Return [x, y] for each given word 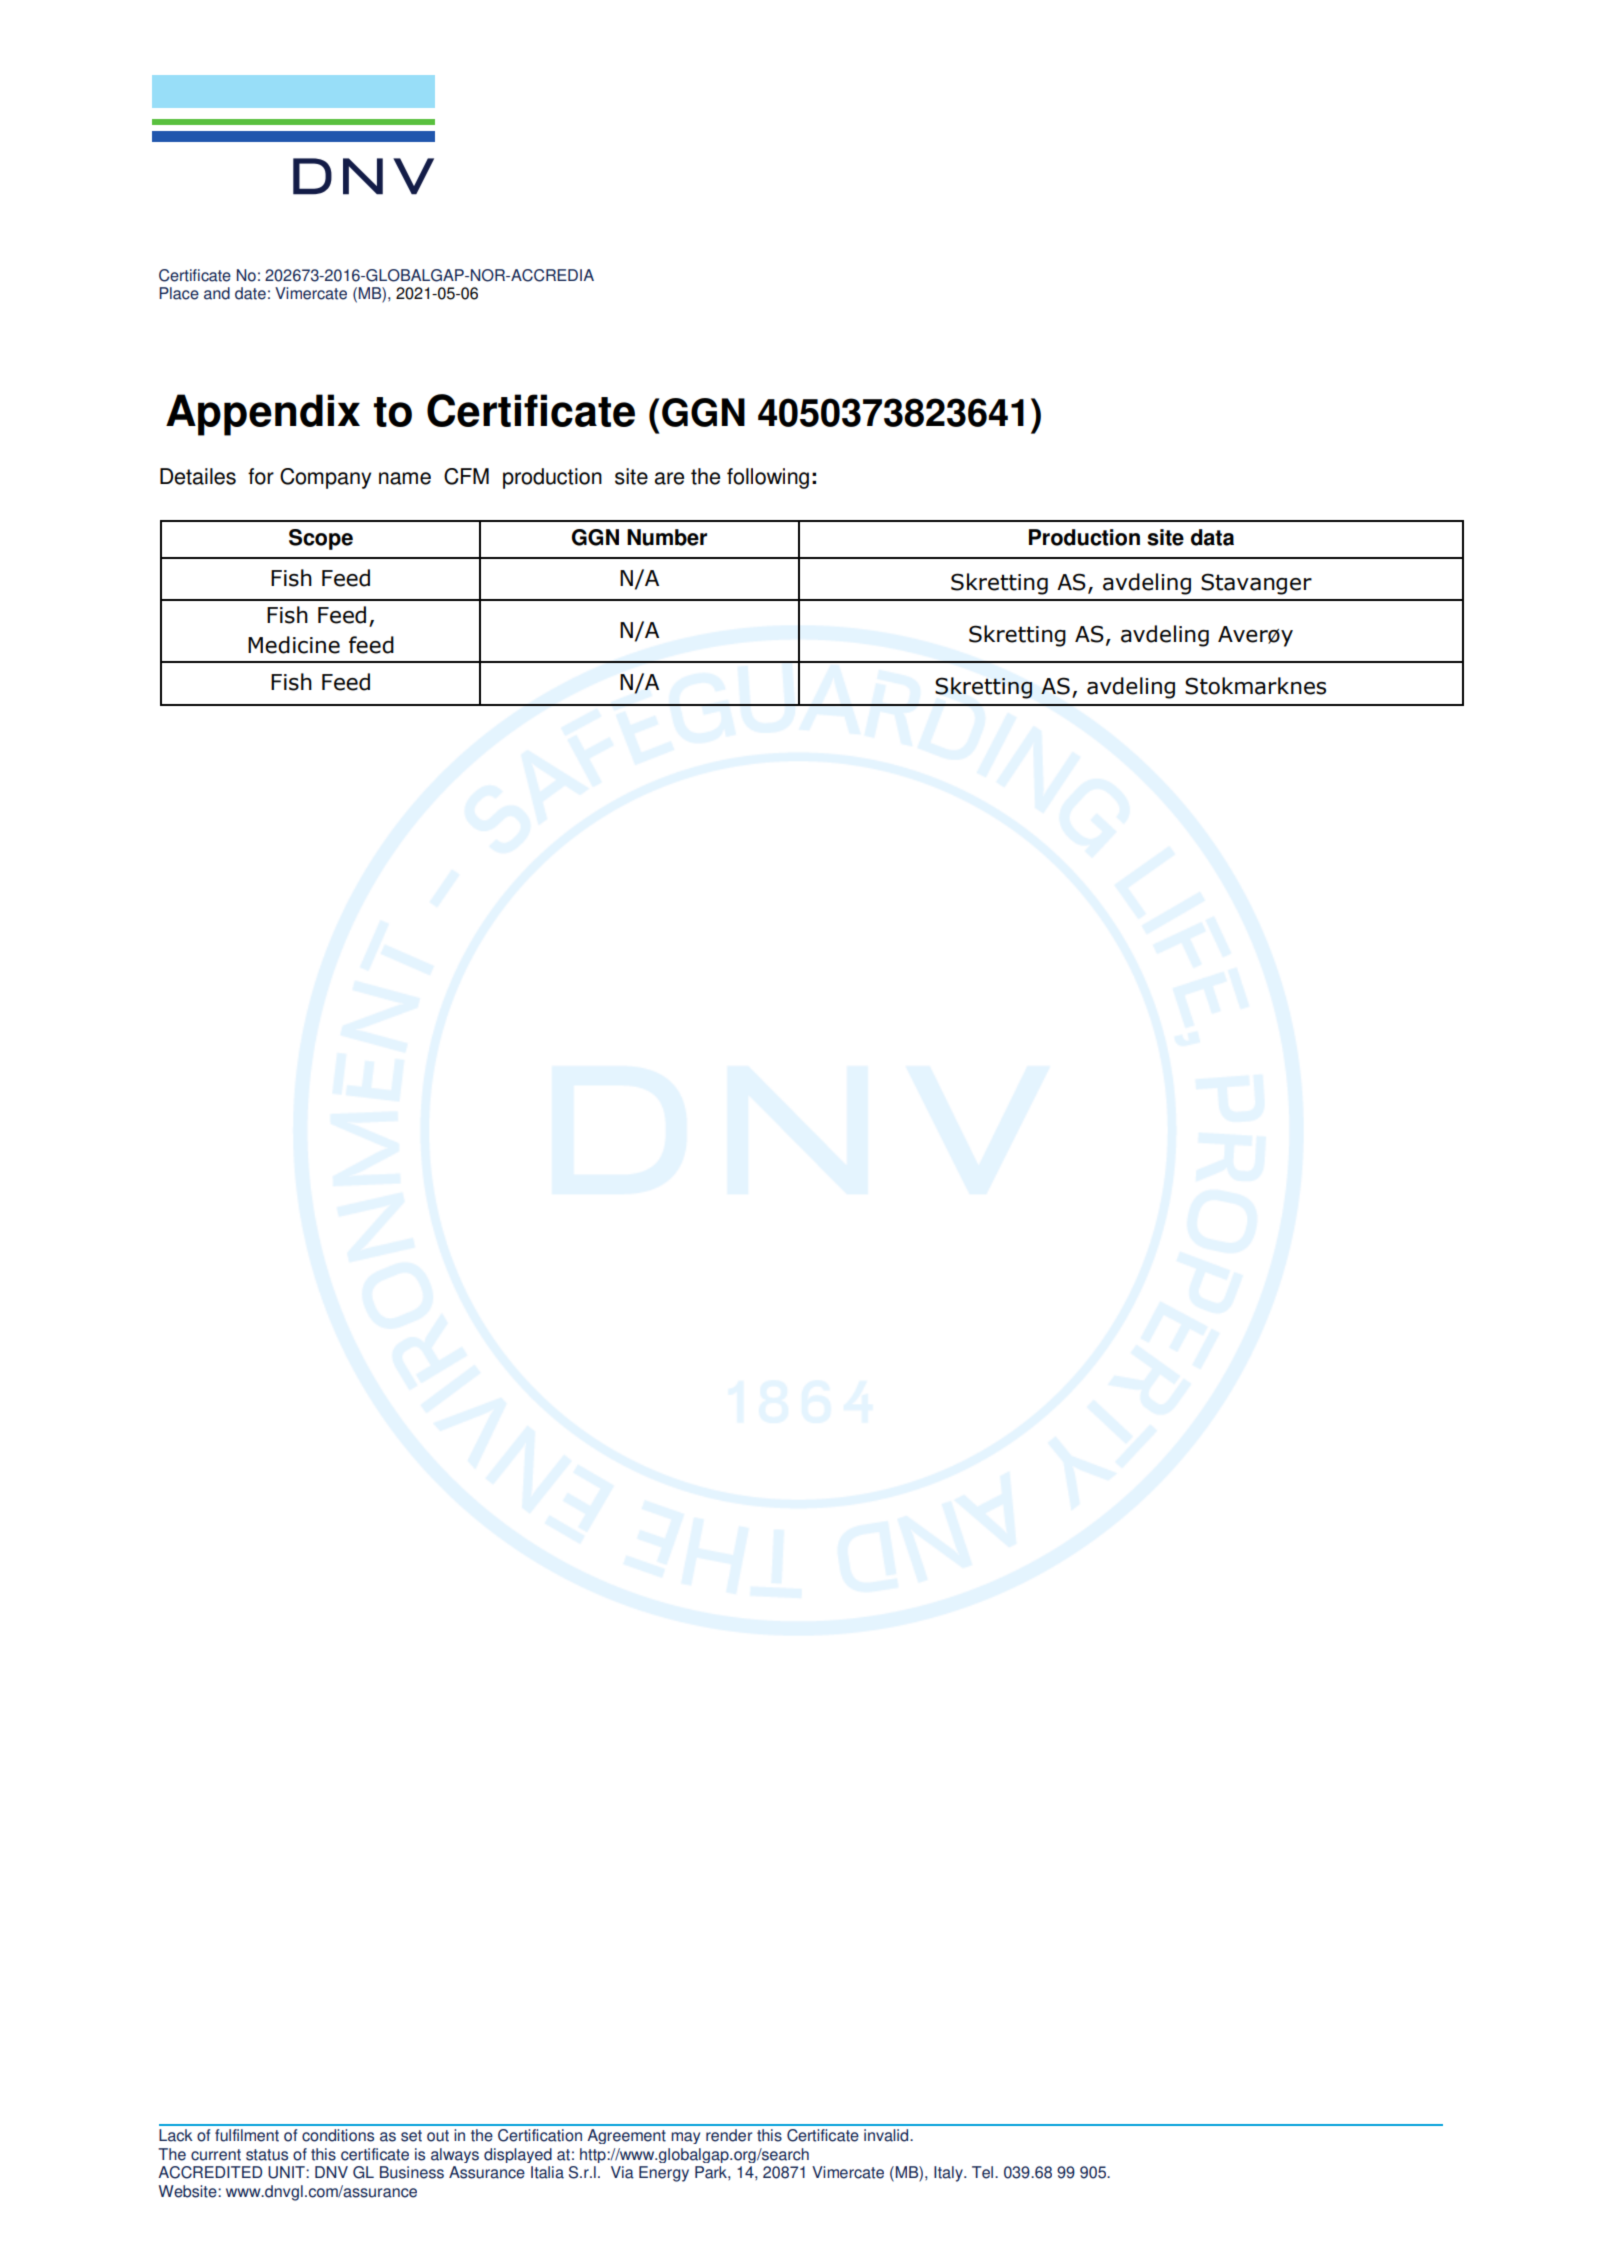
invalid [887, 2135]
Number [667, 537]
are [669, 478]
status [267, 2155]
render [729, 2135]
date [250, 293]
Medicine [294, 645]
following [768, 478]
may [685, 2138]
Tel [984, 2172]
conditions [338, 2135]
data [1212, 537]
